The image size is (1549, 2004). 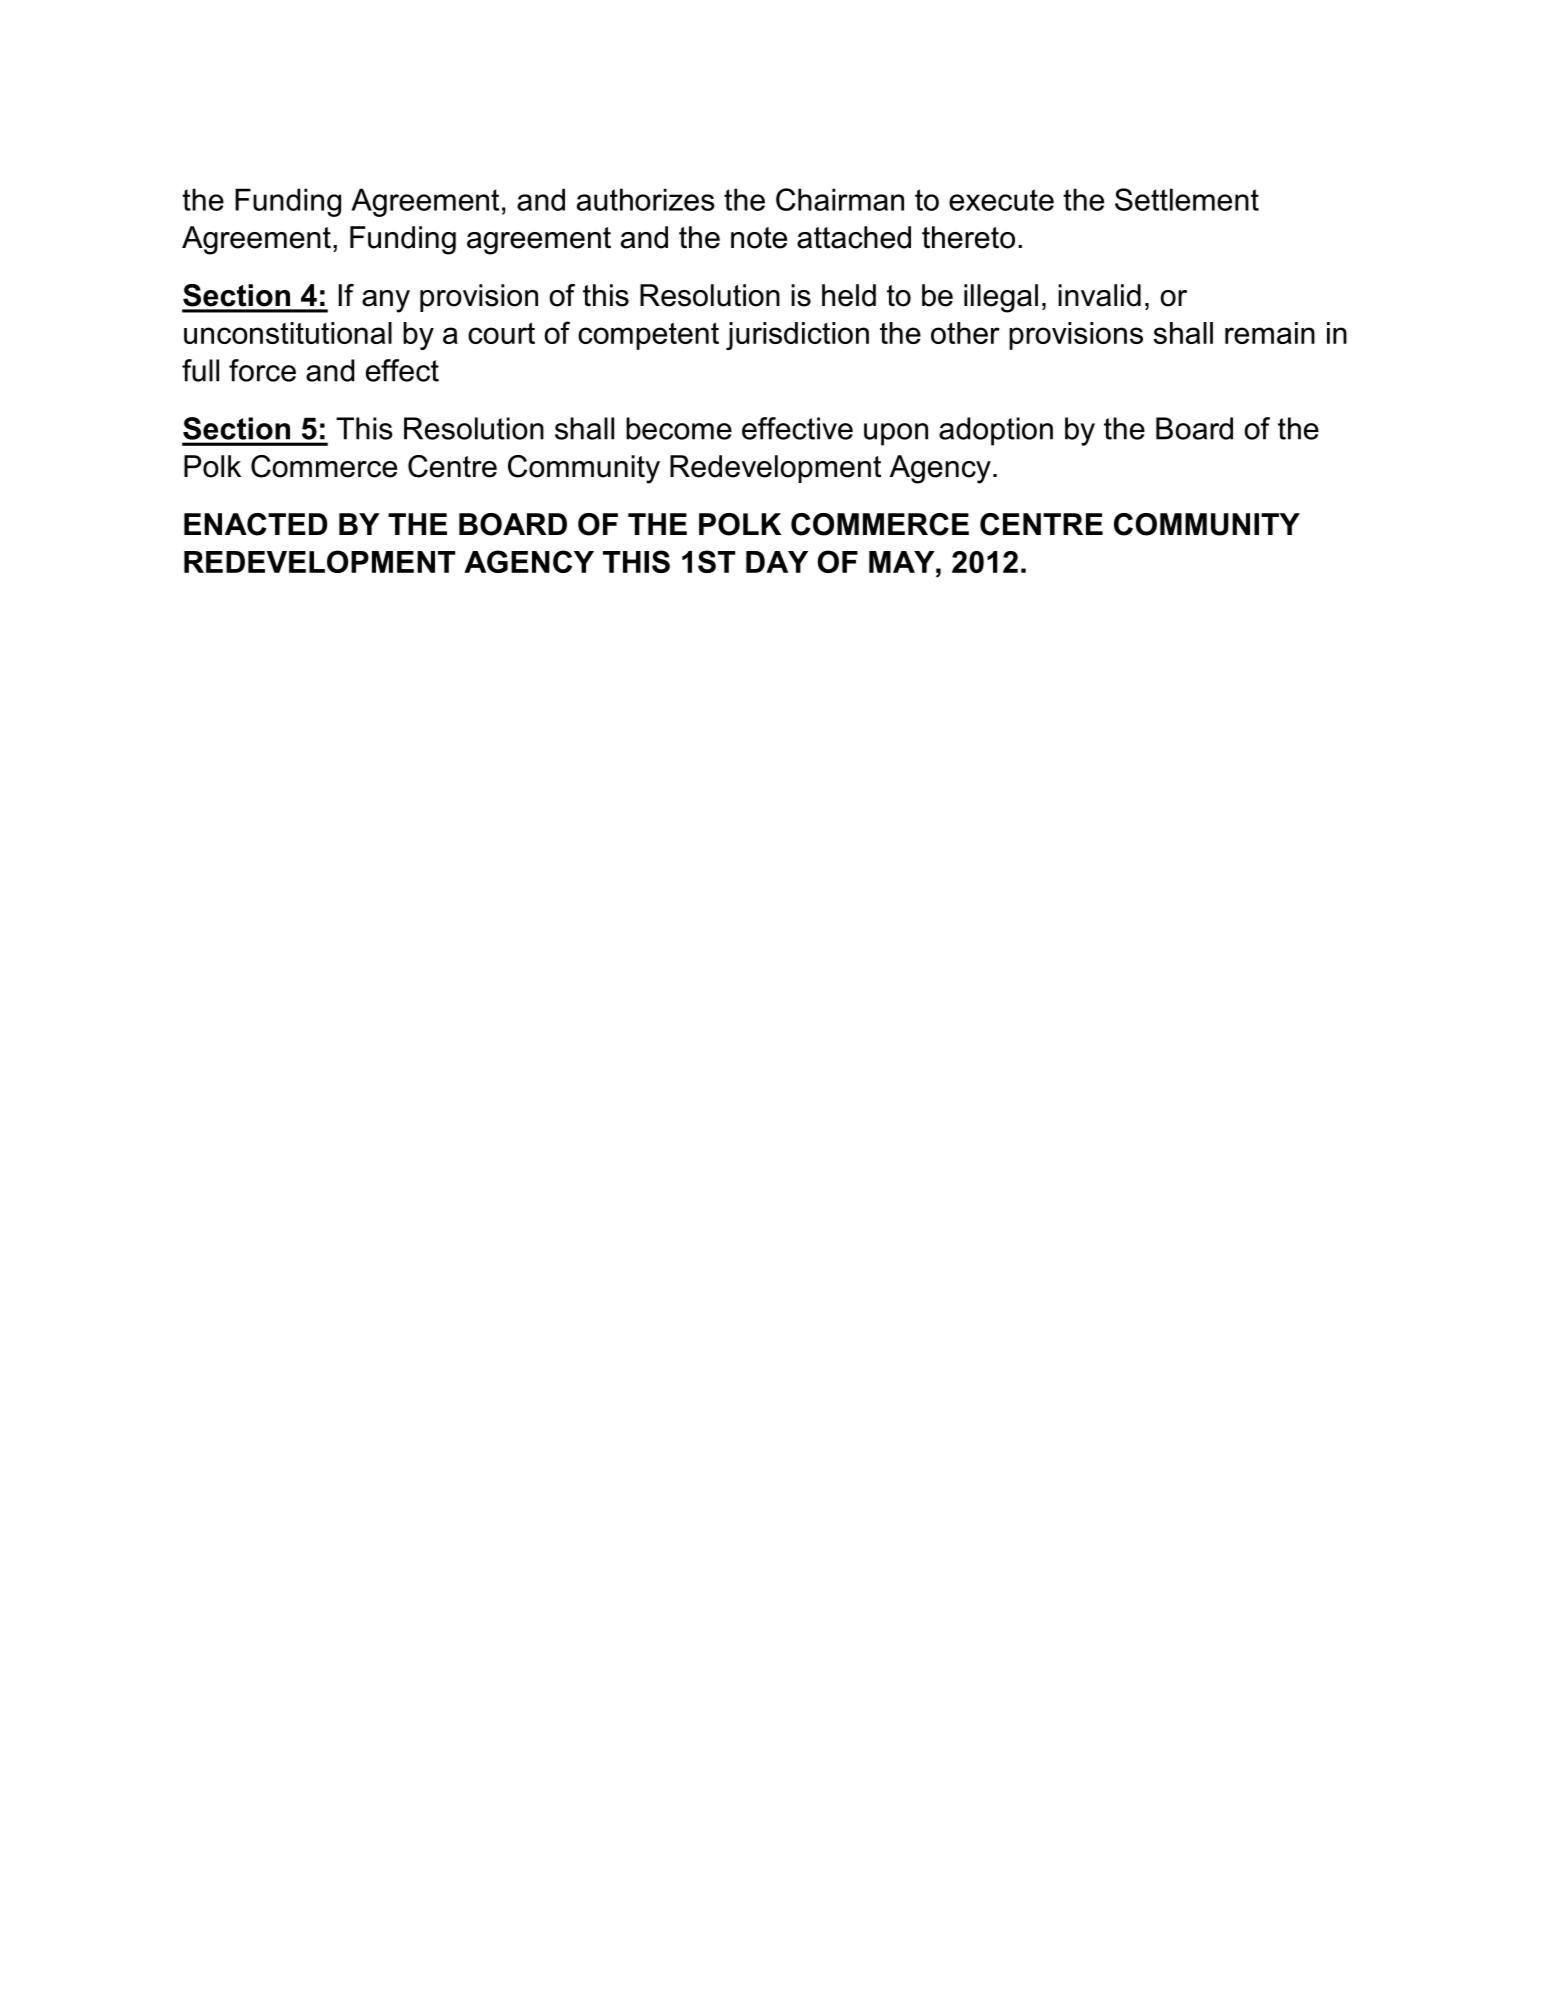 I want to click on remain, so click(x=1270, y=333).
